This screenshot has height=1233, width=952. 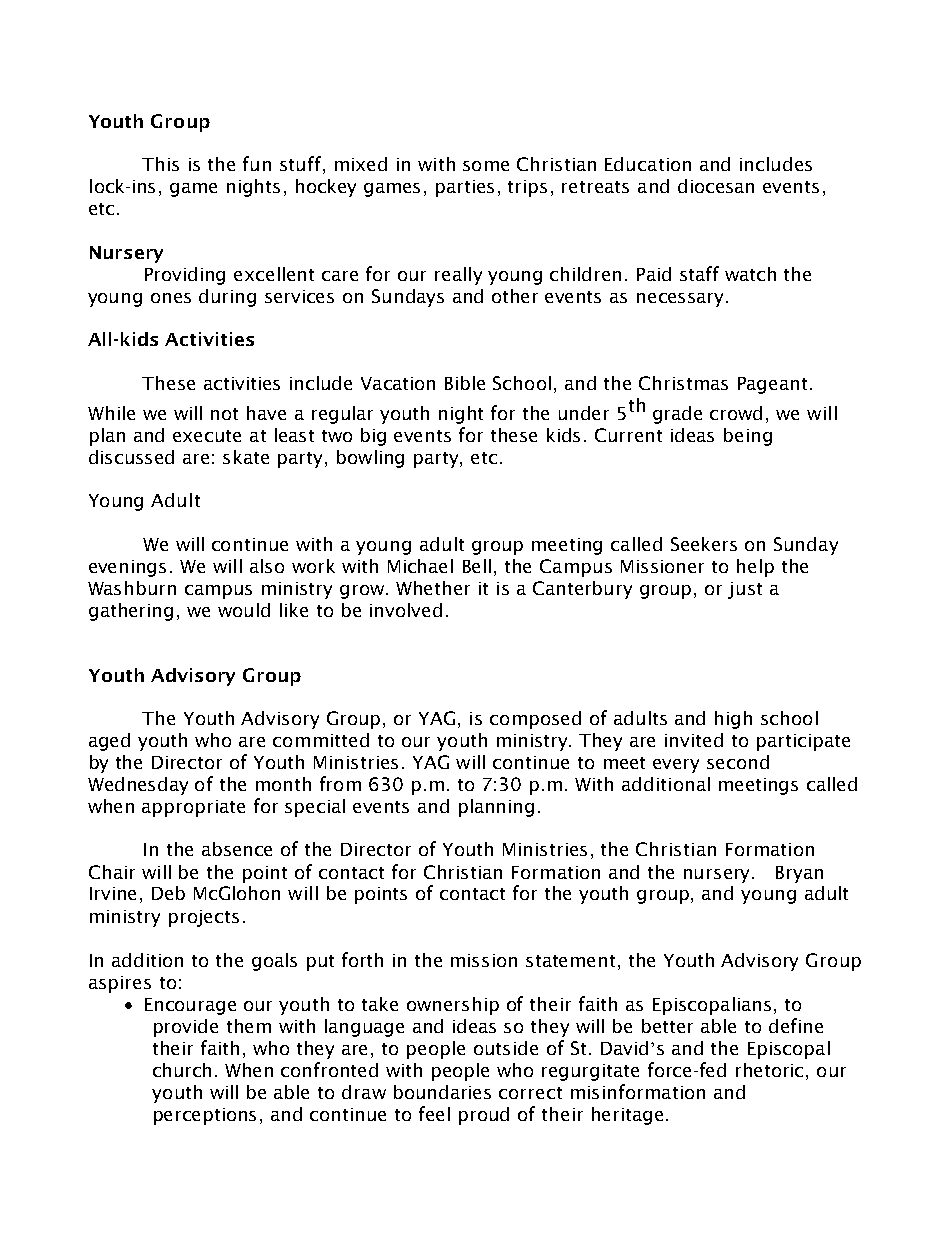 What do you see at coordinates (244, 610) in the screenshot?
I see `would` at bounding box center [244, 610].
